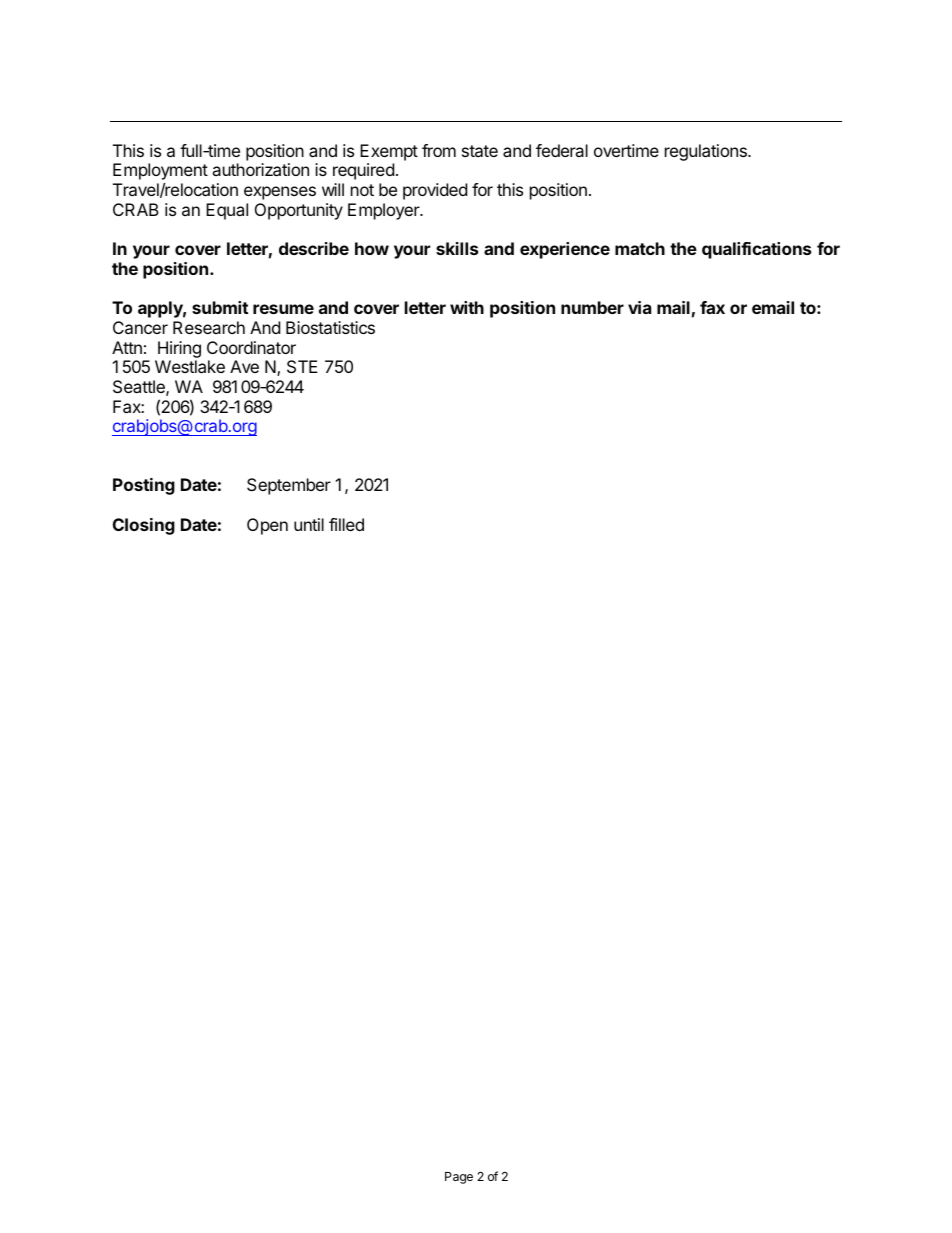 The image size is (952, 1233). I want to click on Open, so click(267, 526).
